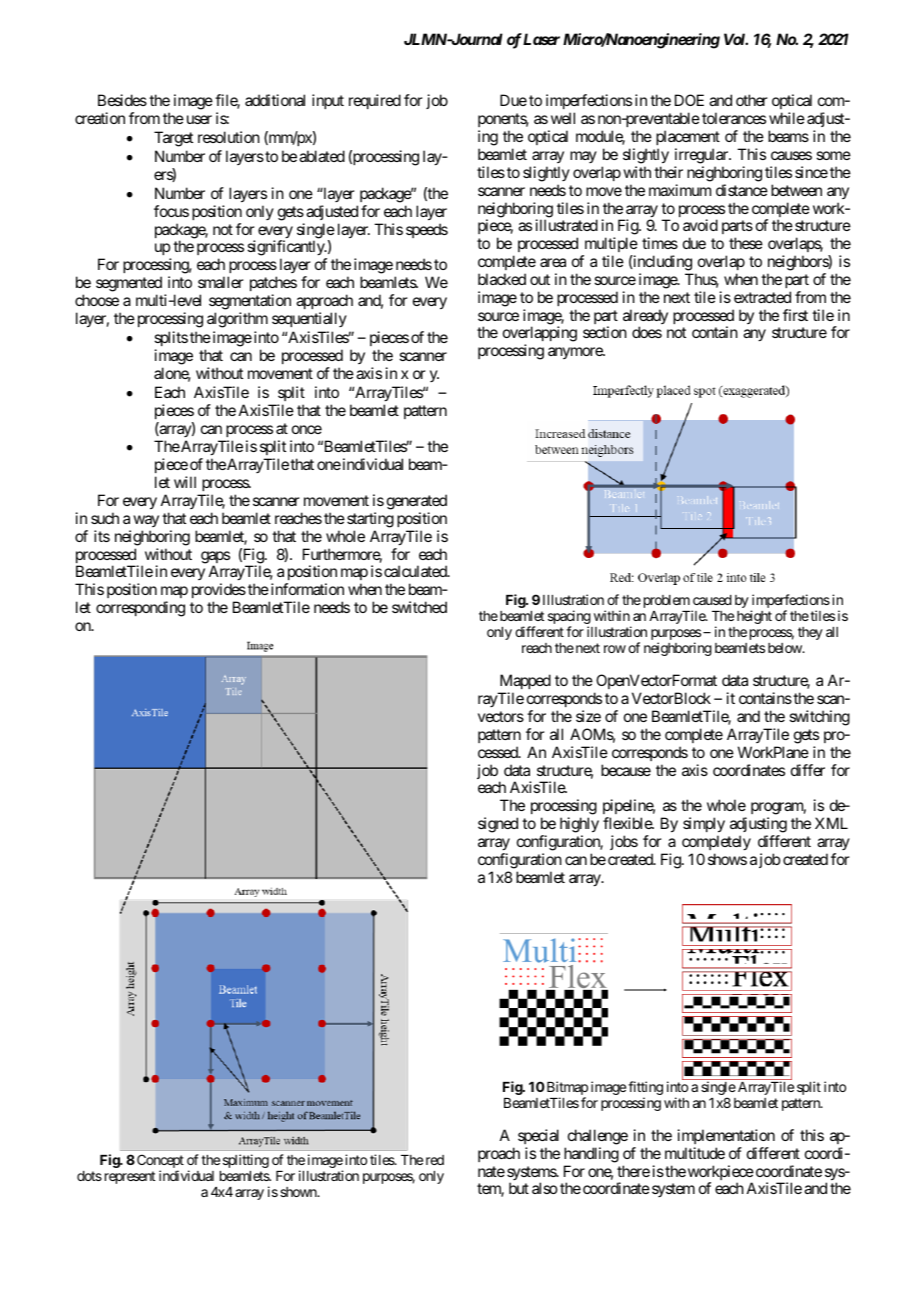 The height and width of the screenshot is (1308, 924). What do you see at coordinates (563, 118) in the screenshot?
I see `well` at bounding box center [563, 118].
